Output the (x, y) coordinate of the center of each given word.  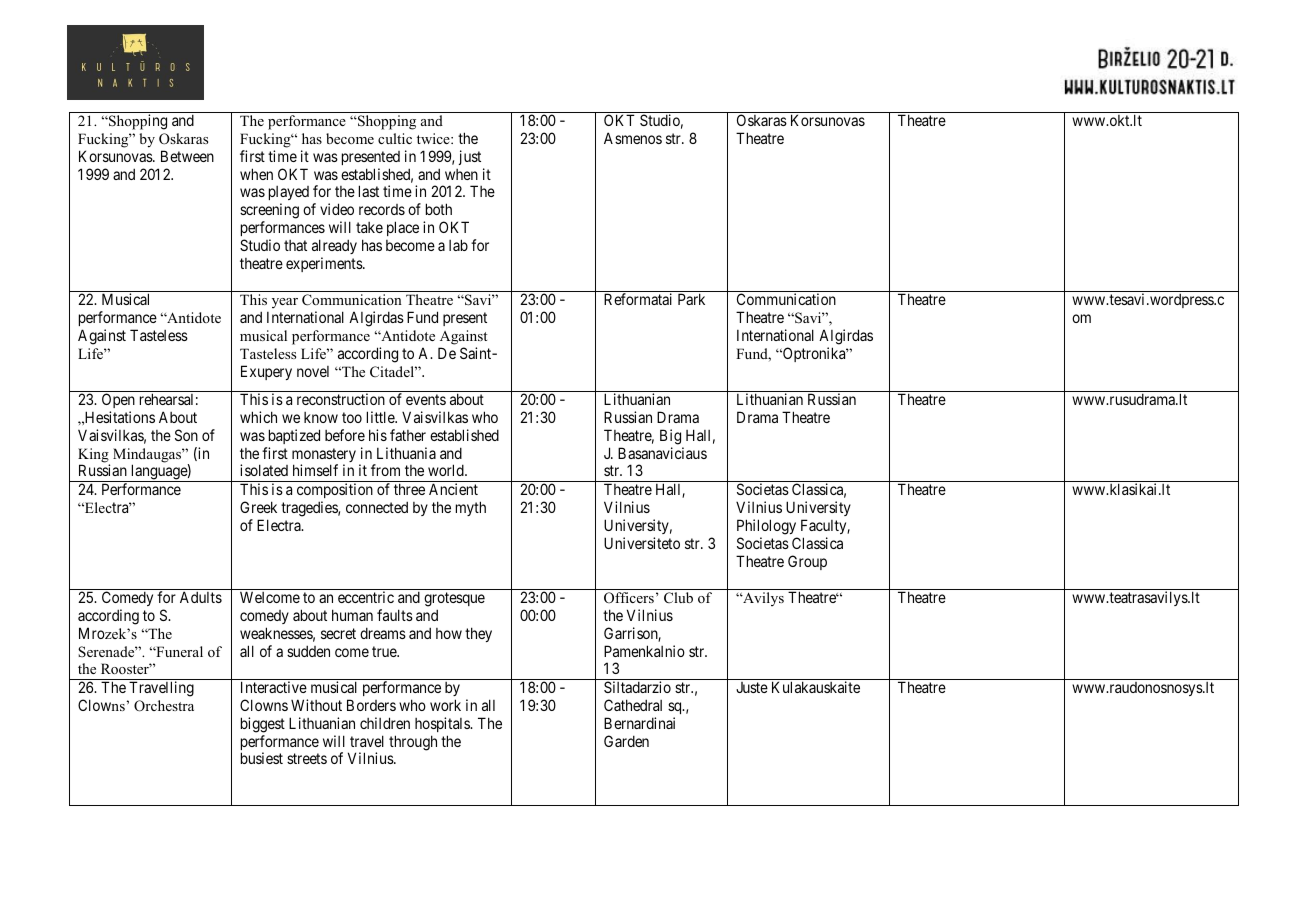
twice (434, 138)
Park (691, 299)
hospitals (443, 724)
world (447, 470)
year (285, 303)
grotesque (454, 599)
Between (187, 156)
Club (678, 597)
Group (807, 562)
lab (458, 245)
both (439, 209)
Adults (201, 597)
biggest (263, 725)
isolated (264, 470)
